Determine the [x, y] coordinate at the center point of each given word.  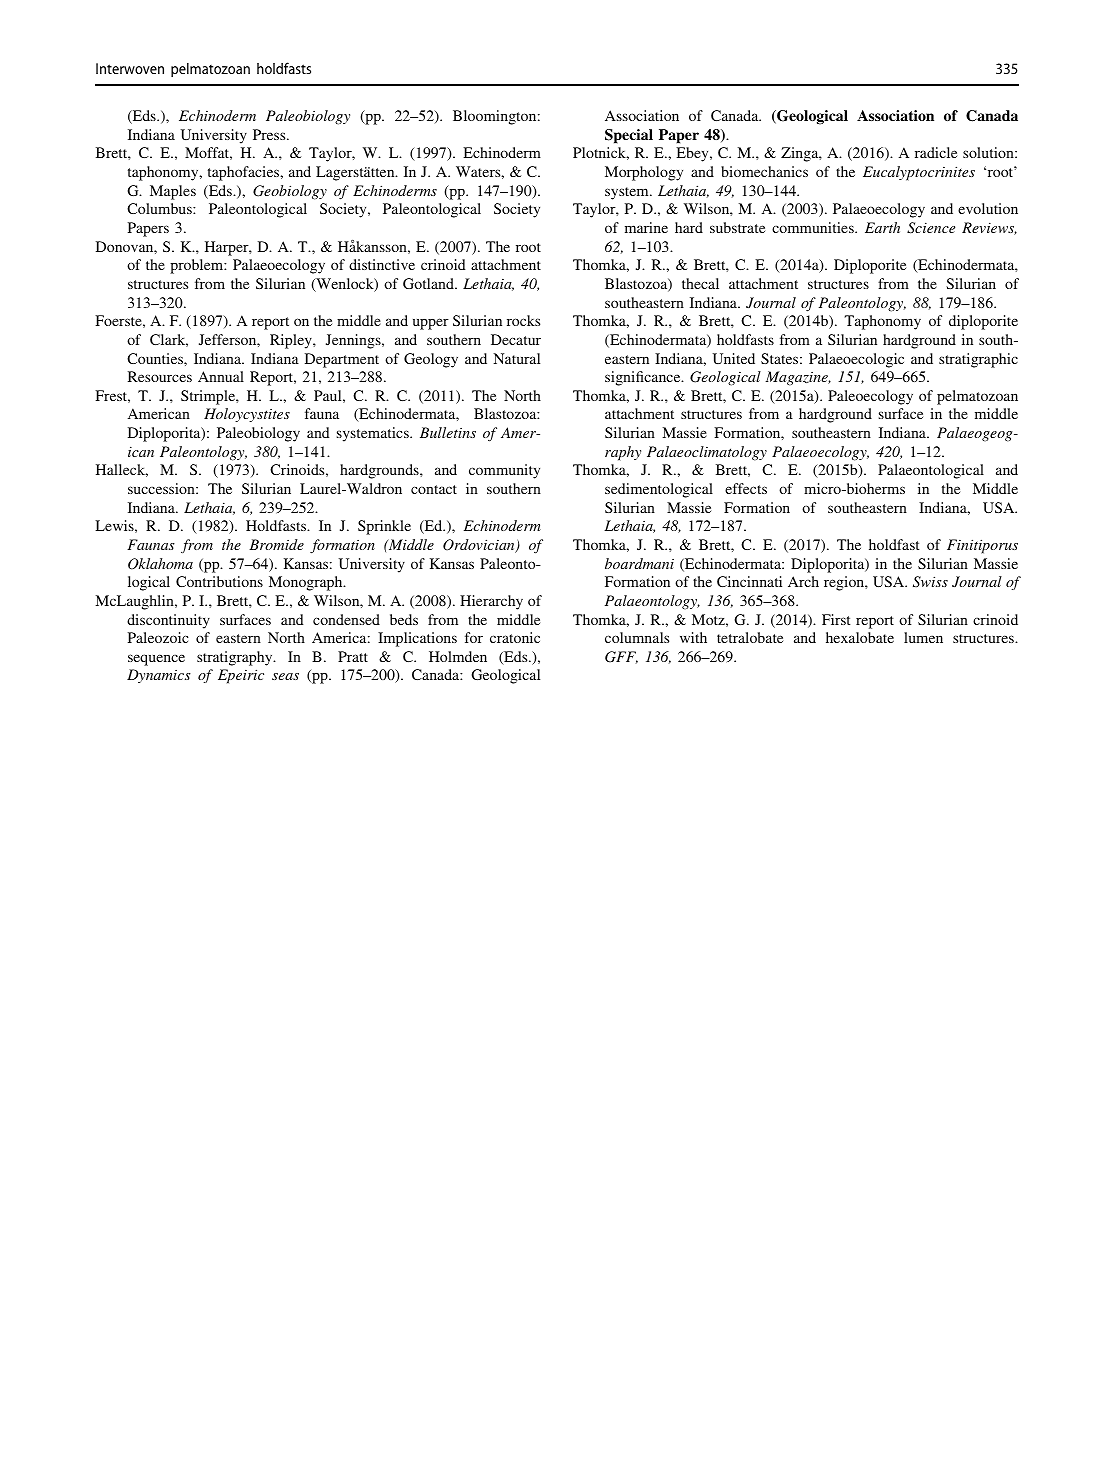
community [504, 471]
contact [434, 489]
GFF [621, 657]
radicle [936, 152]
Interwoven [130, 68]
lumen [923, 637]
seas [285, 676]
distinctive [382, 264]
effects [746, 488]
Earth [882, 227]
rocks [523, 320]
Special [629, 136]
